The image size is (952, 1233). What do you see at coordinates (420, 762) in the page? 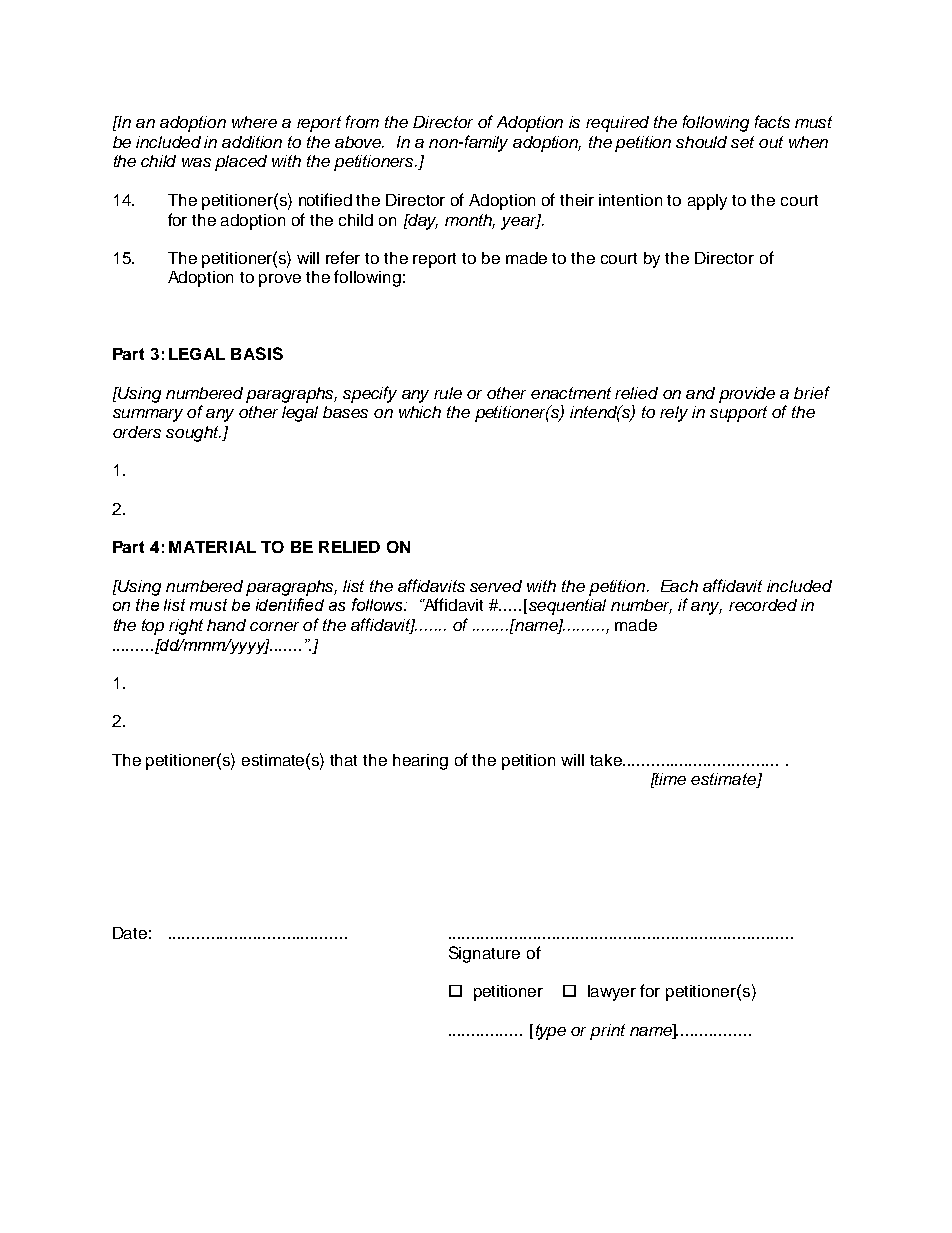
I see `hearing` at bounding box center [420, 762].
